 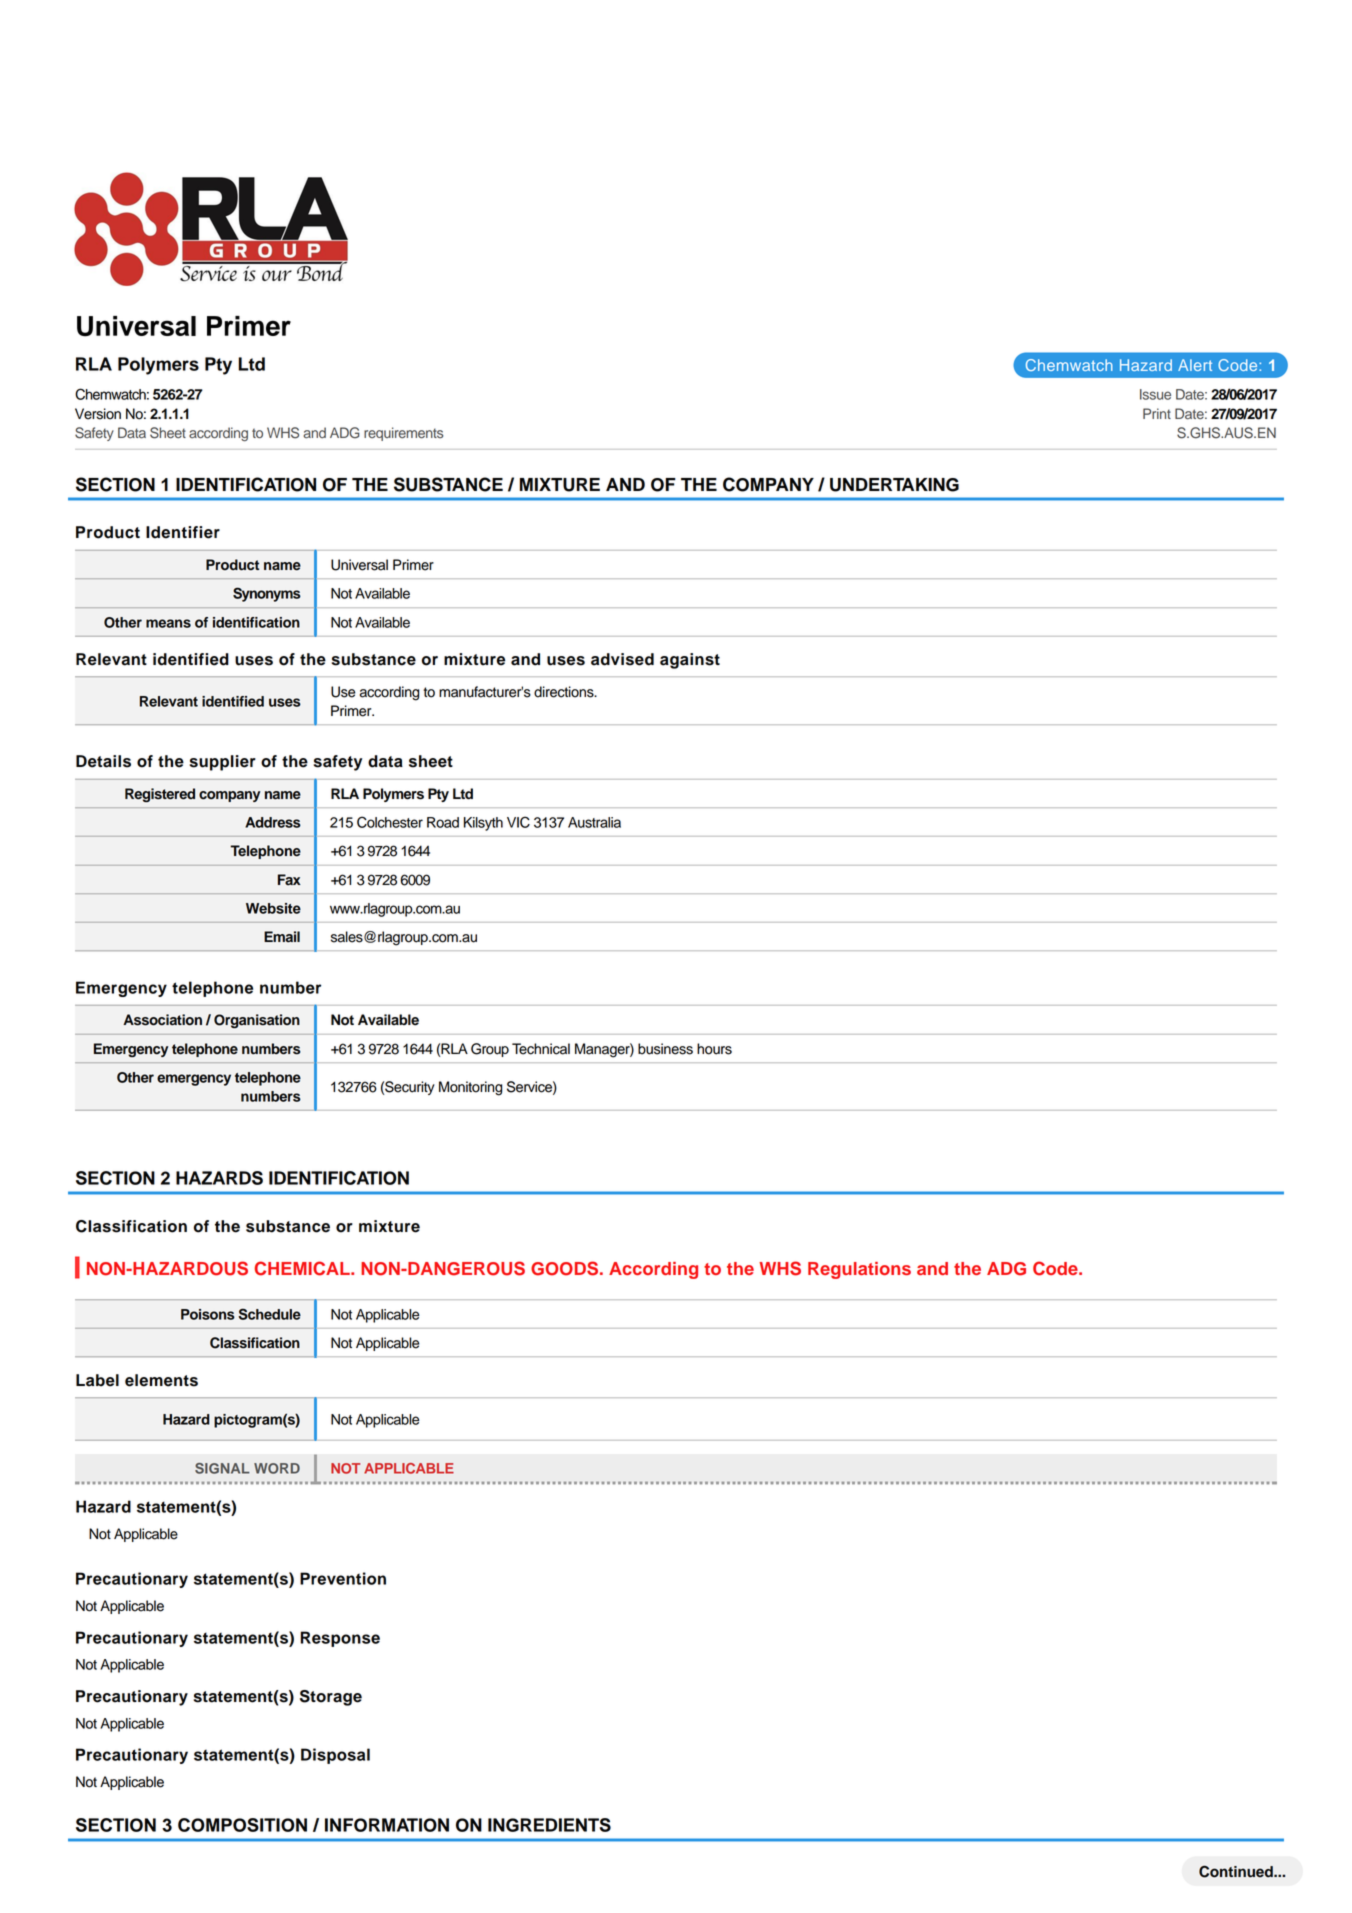 I want to click on Version, so click(x=98, y=414).
